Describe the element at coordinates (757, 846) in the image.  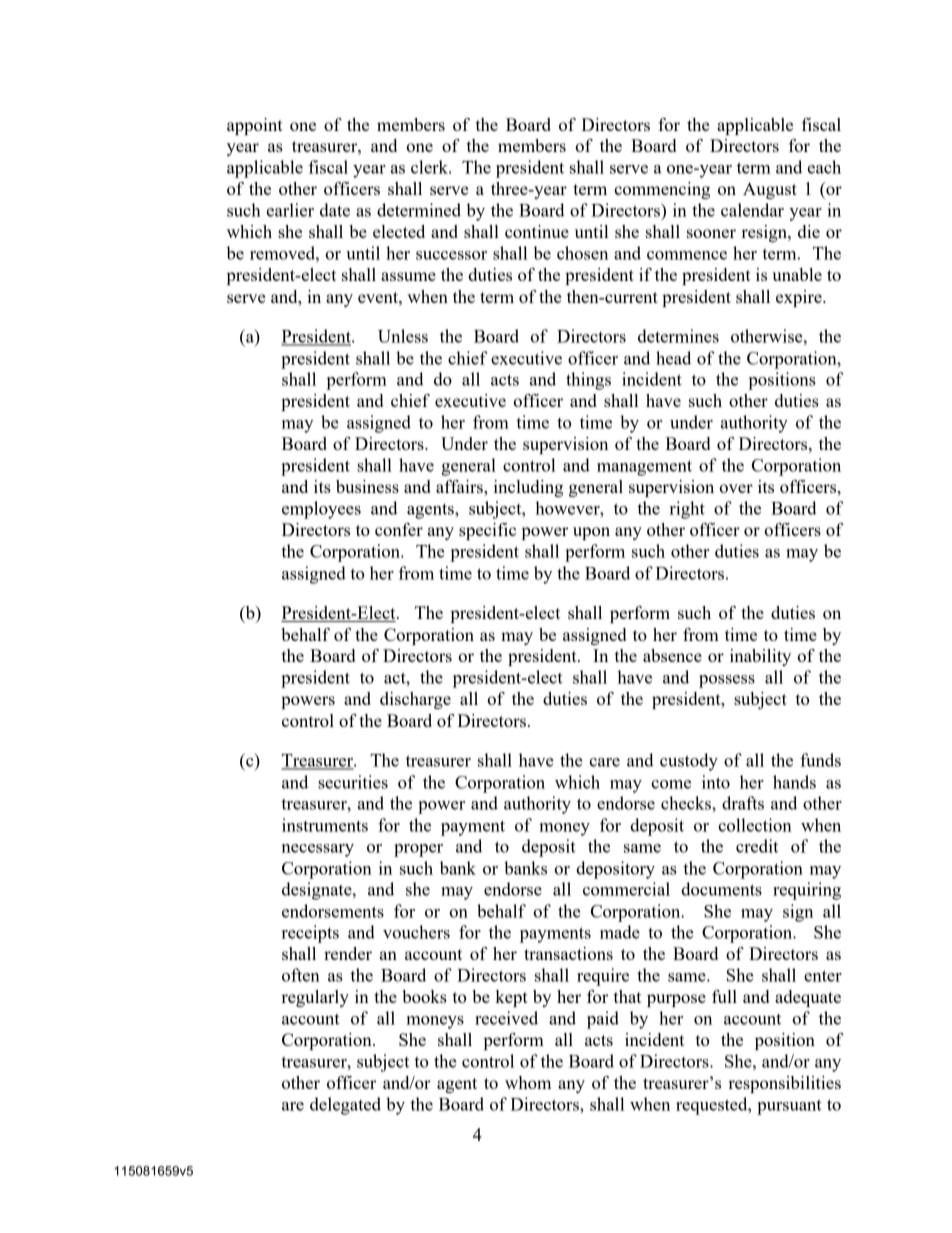
I see `credit` at that location.
